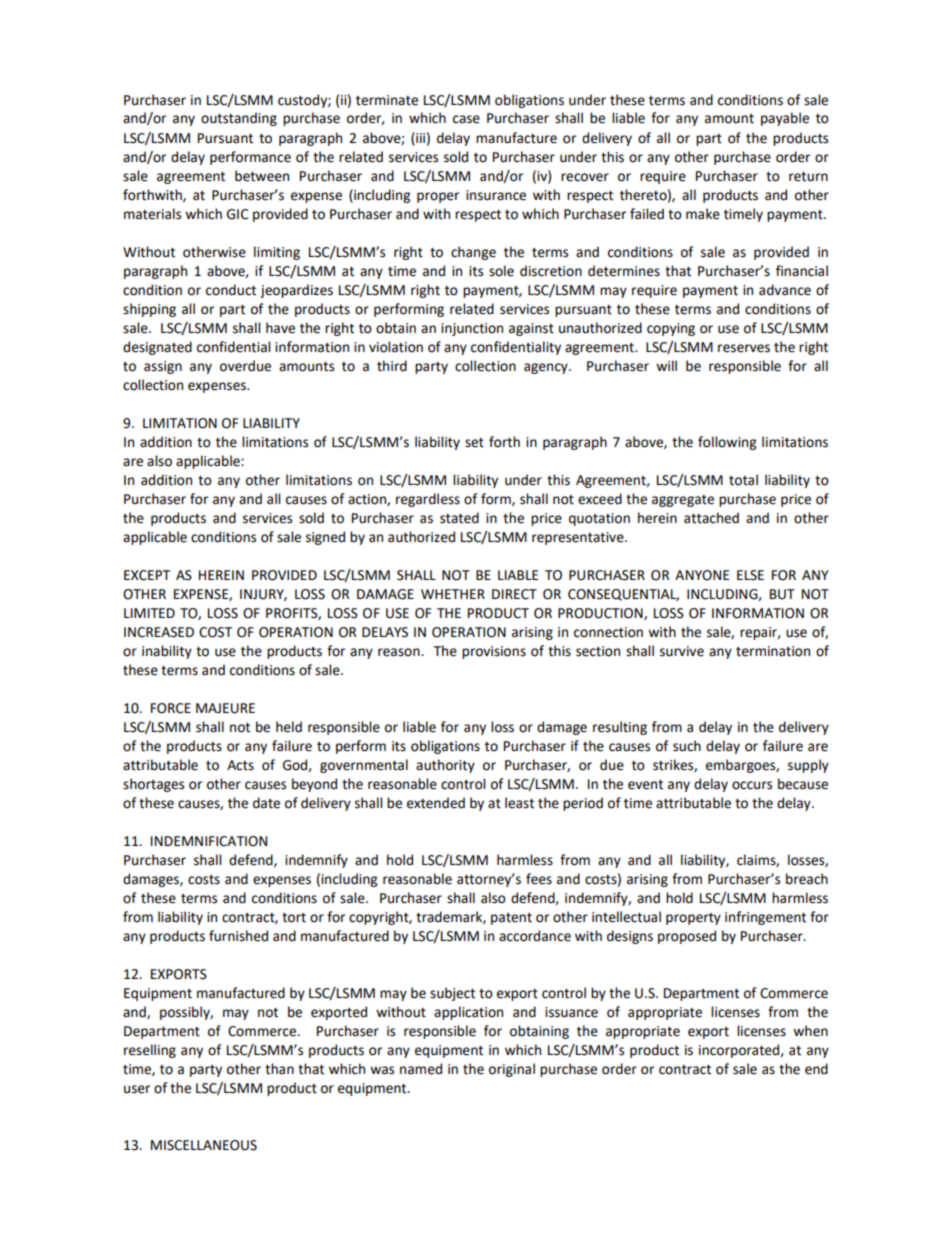  What do you see at coordinates (239, 119) in the screenshot?
I see `outstanding` at bounding box center [239, 119].
